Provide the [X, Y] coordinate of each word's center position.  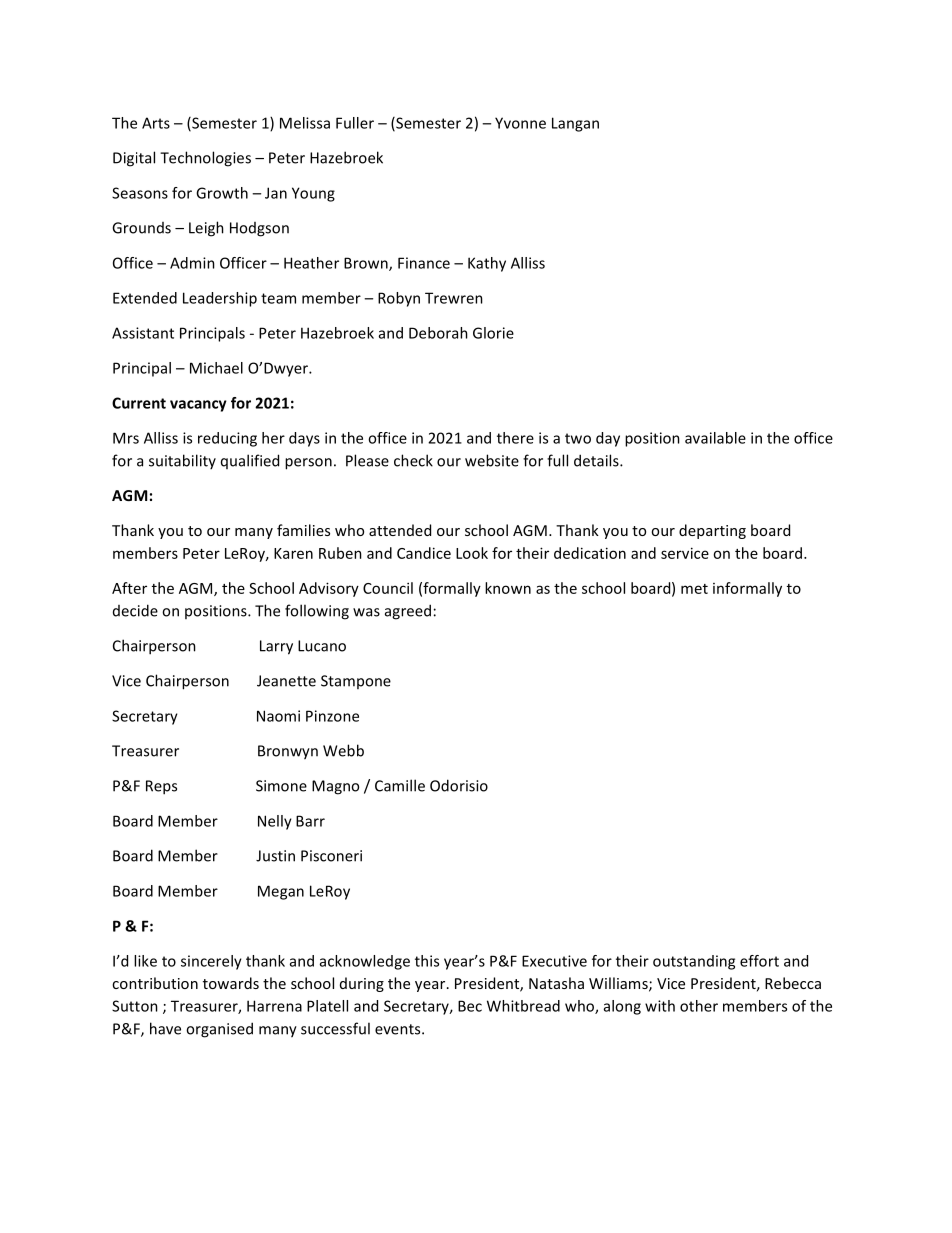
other [699, 1006]
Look [472, 553]
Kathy [487, 264]
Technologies [205, 159]
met [694, 589]
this [427, 961]
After [129, 588]
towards [231, 983]
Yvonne [520, 123]
